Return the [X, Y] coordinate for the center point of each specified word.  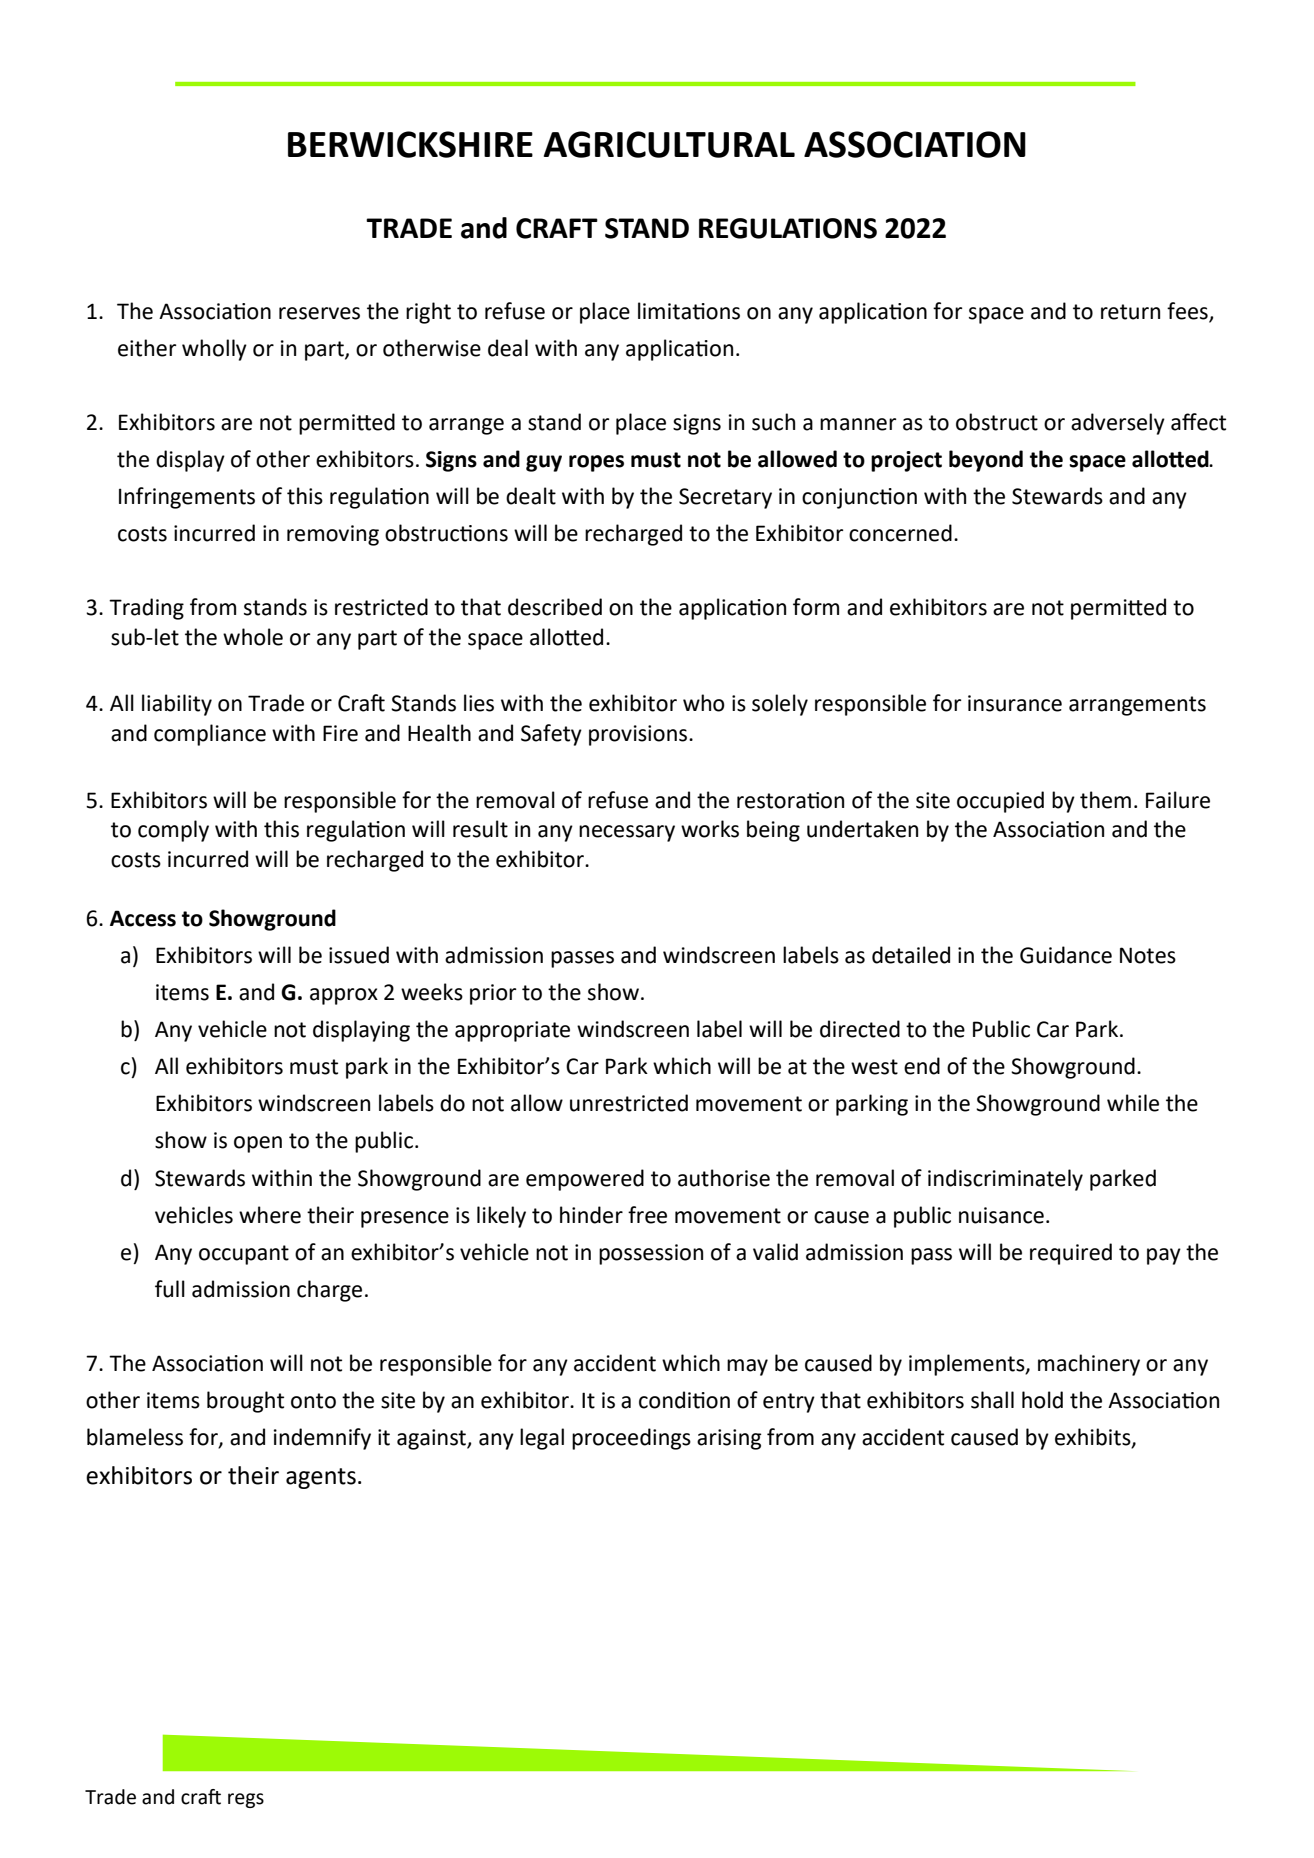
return [1130, 312]
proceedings [631, 1439]
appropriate [512, 1031]
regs [246, 1800]
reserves [319, 313]
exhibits [1094, 1437]
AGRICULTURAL [669, 144]
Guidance [1066, 955]
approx [344, 996]
